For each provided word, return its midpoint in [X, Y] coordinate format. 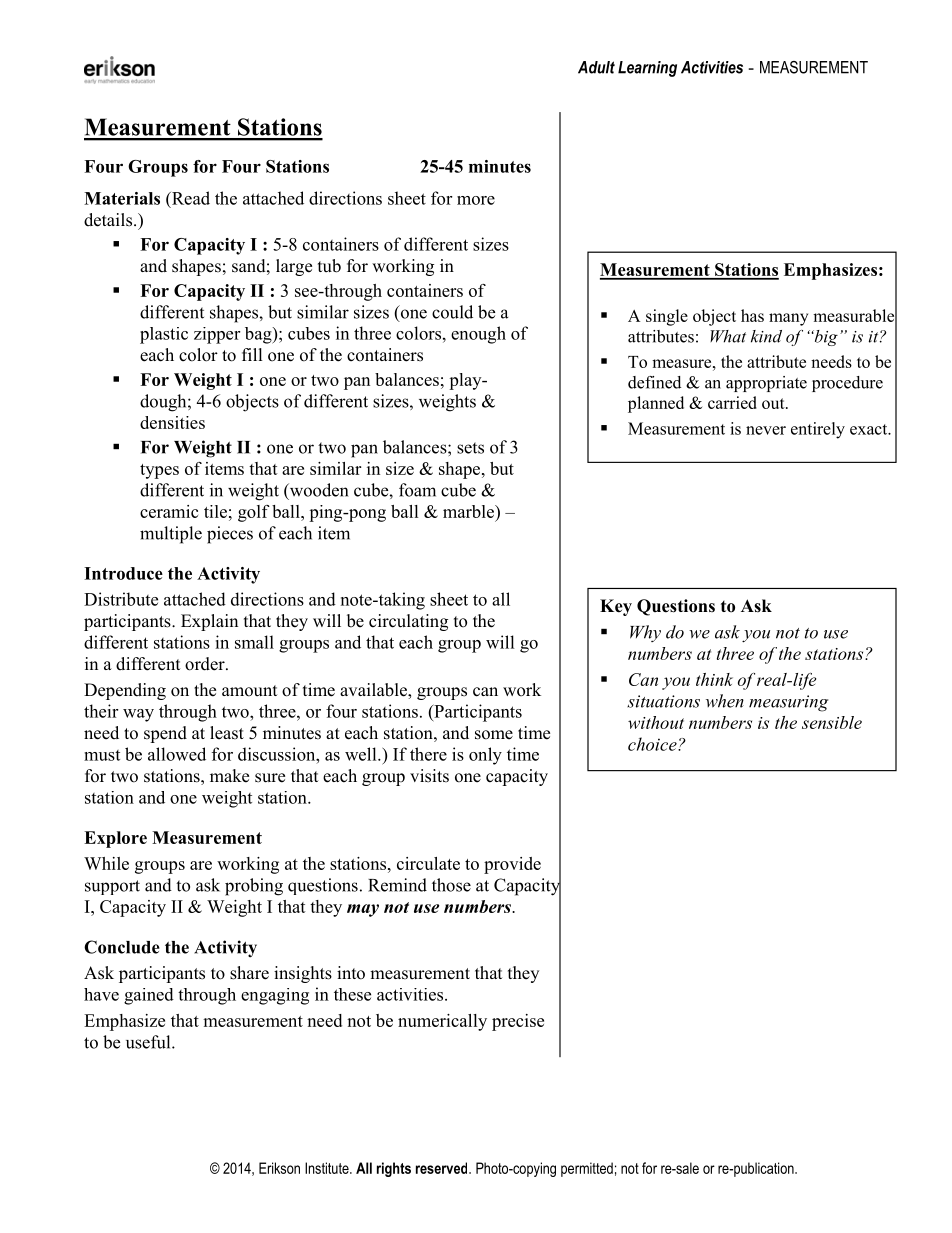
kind [766, 336]
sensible [832, 722]
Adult [596, 67]
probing [254, 887]
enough [478, 335]
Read [190, 198]
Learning [647, 69]
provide [512, 865]
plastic [164, 335]
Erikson [279, 1168]
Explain [209, 622]
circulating [408, 622]
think [714, 679]
